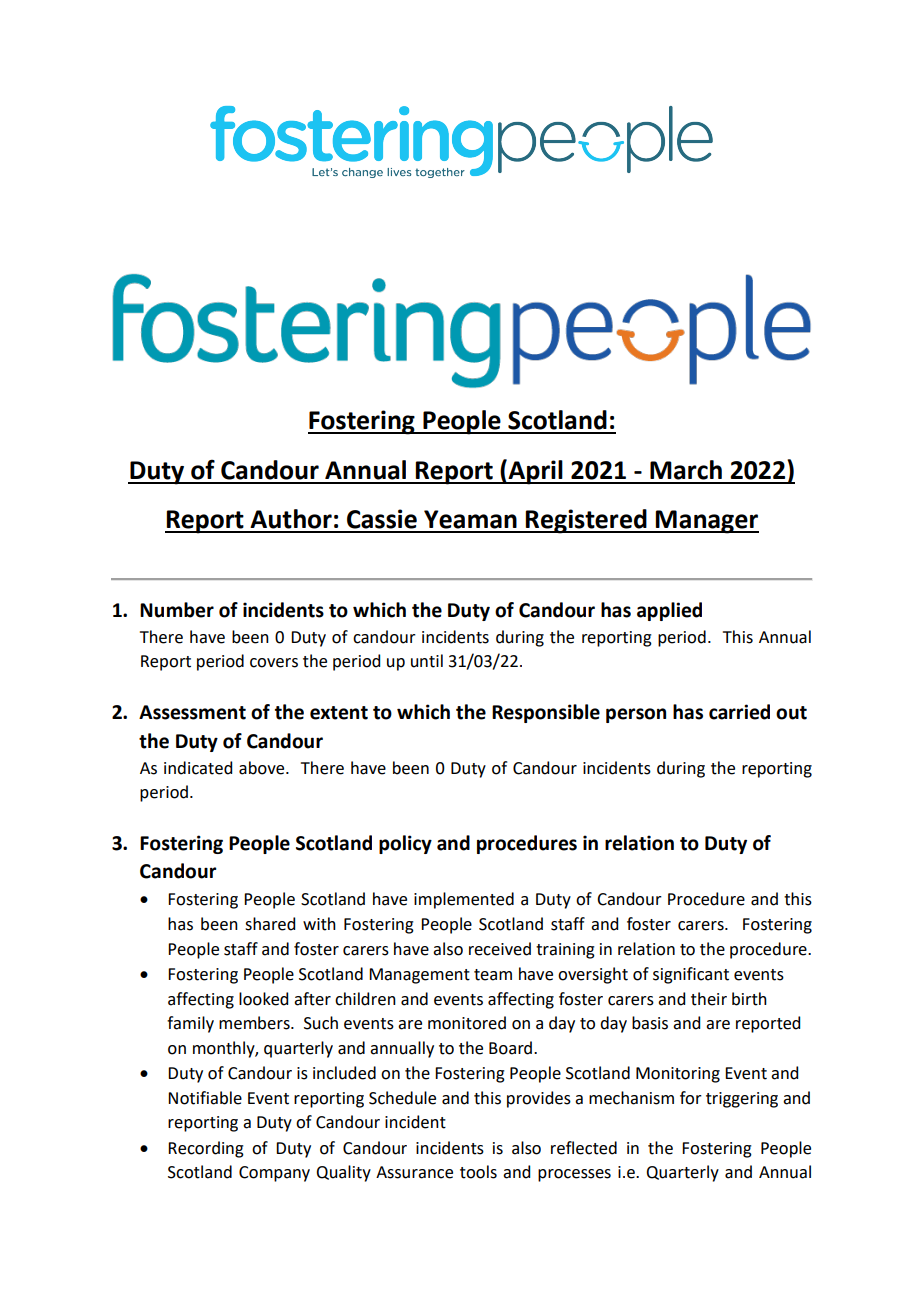 Image resolution: width=924 pixels, height=1307 pixels. I want to click on March, so click(686, 470).
